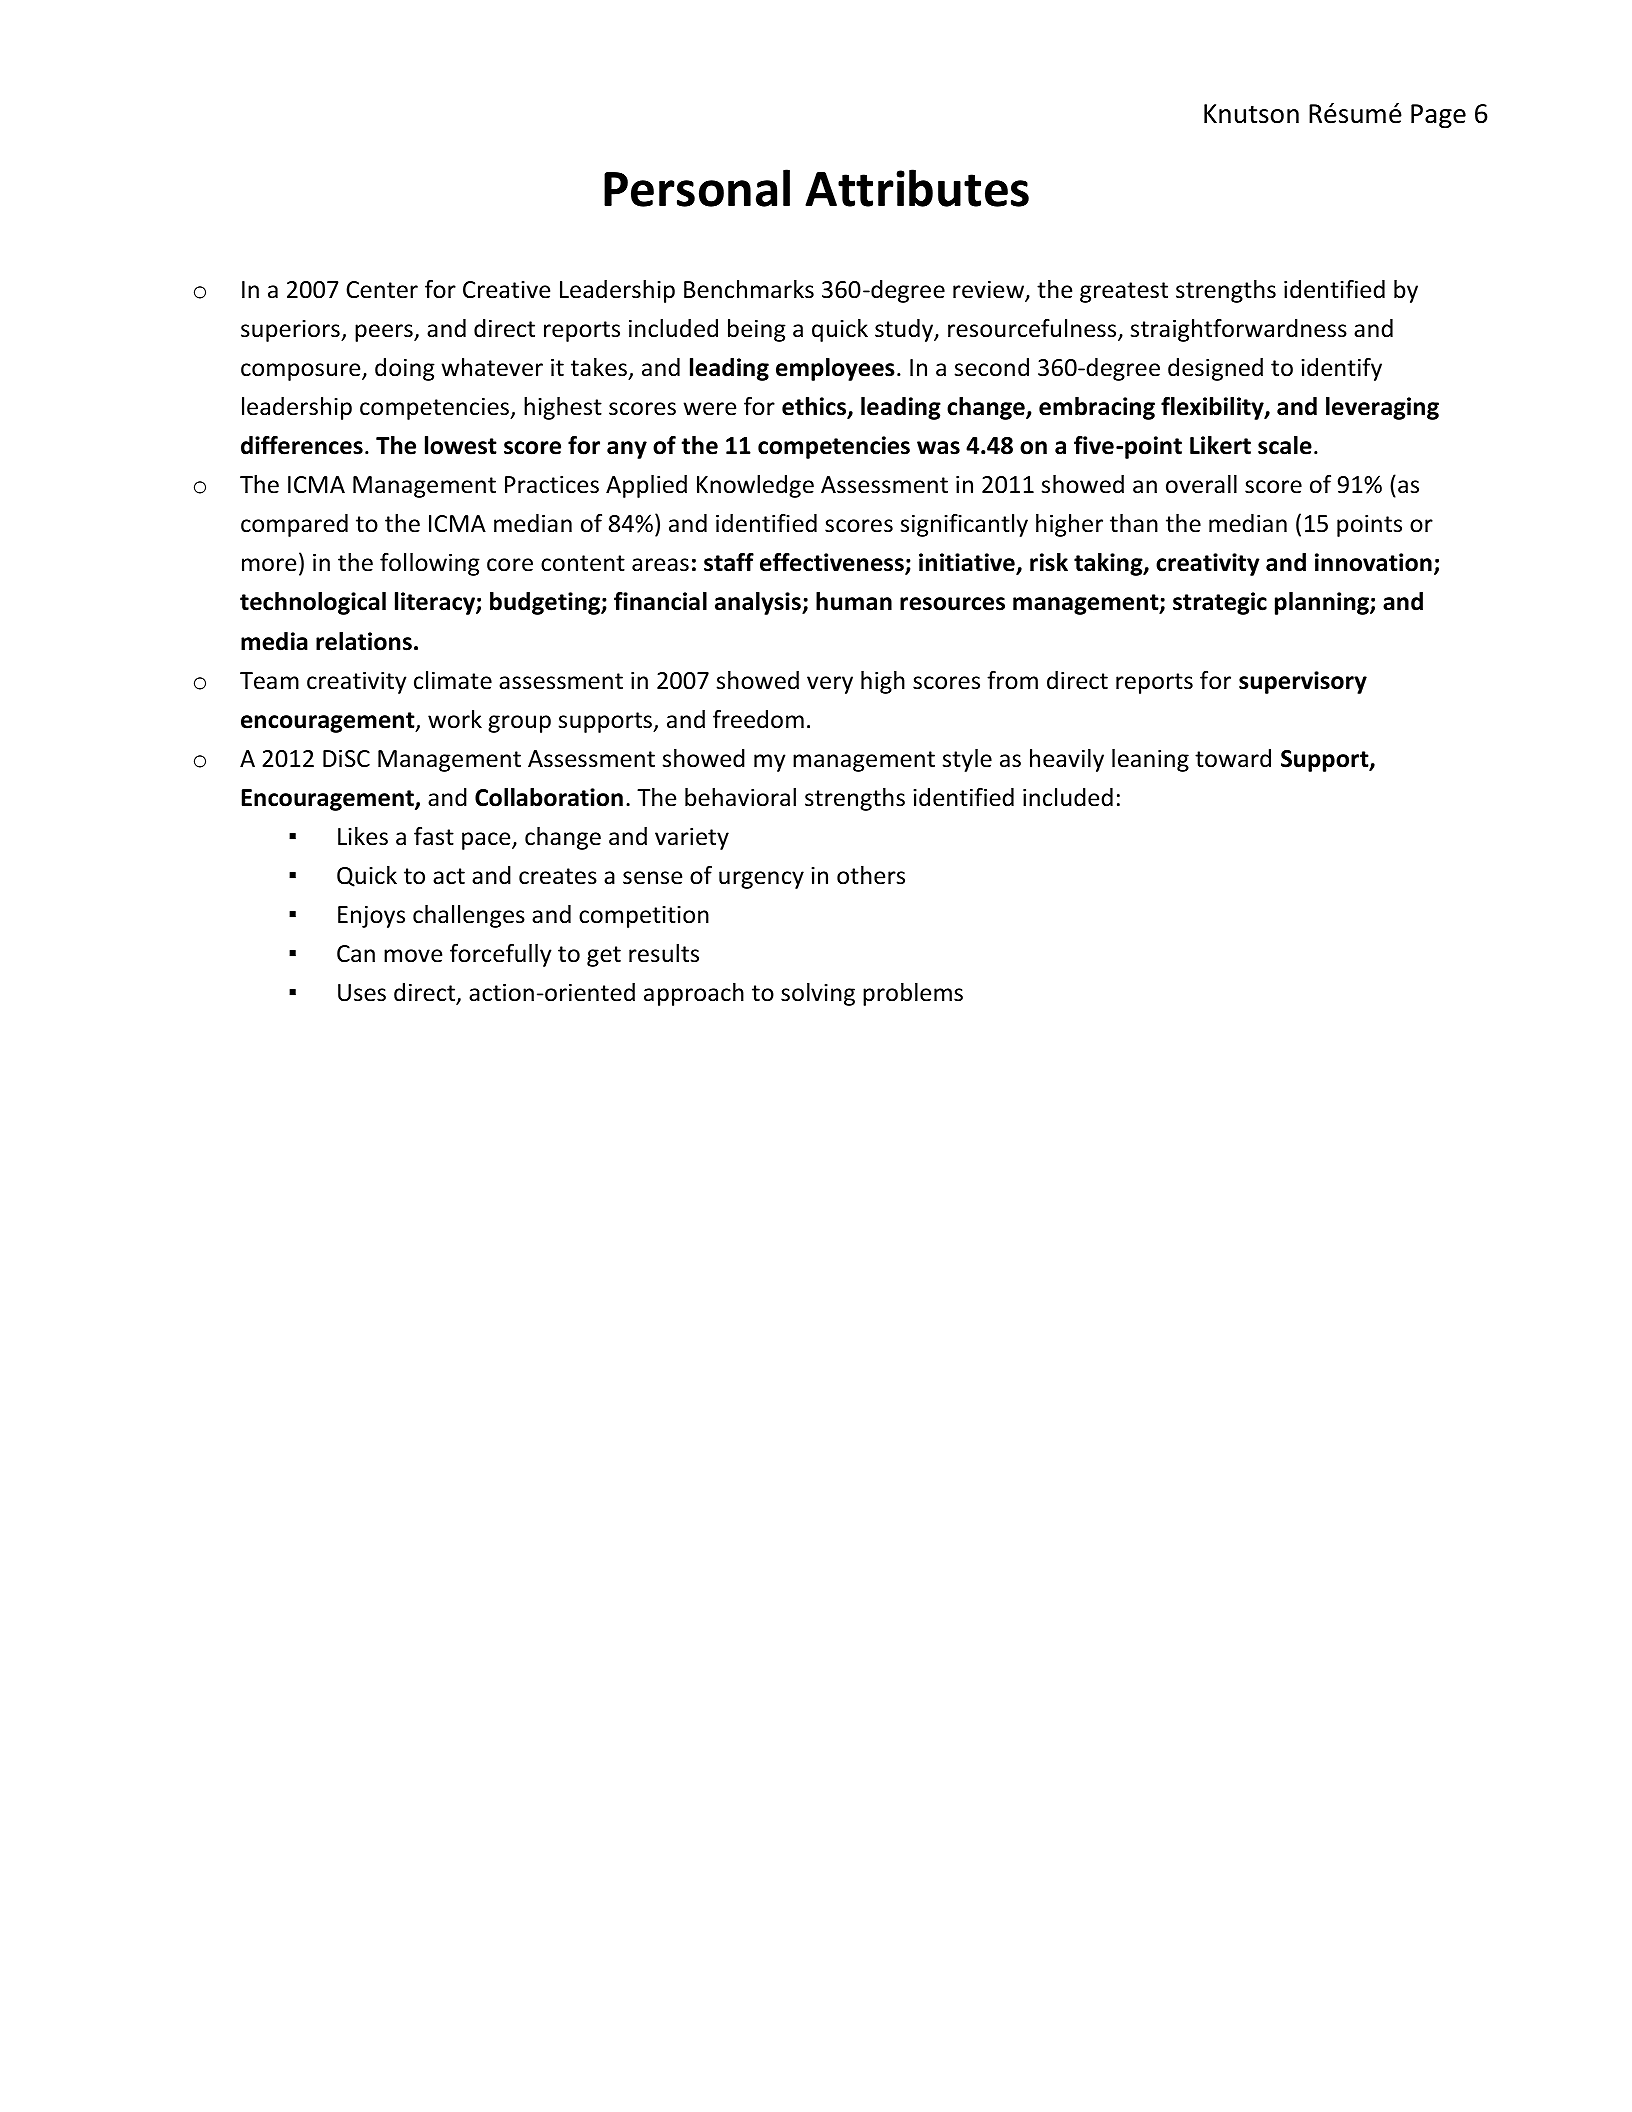 The width and height of the screenshot is (1632, 2112). What do you see at coordinates (1438, 116) in the screenshot?
I see `Page` at bounding box center [1438, 116].
